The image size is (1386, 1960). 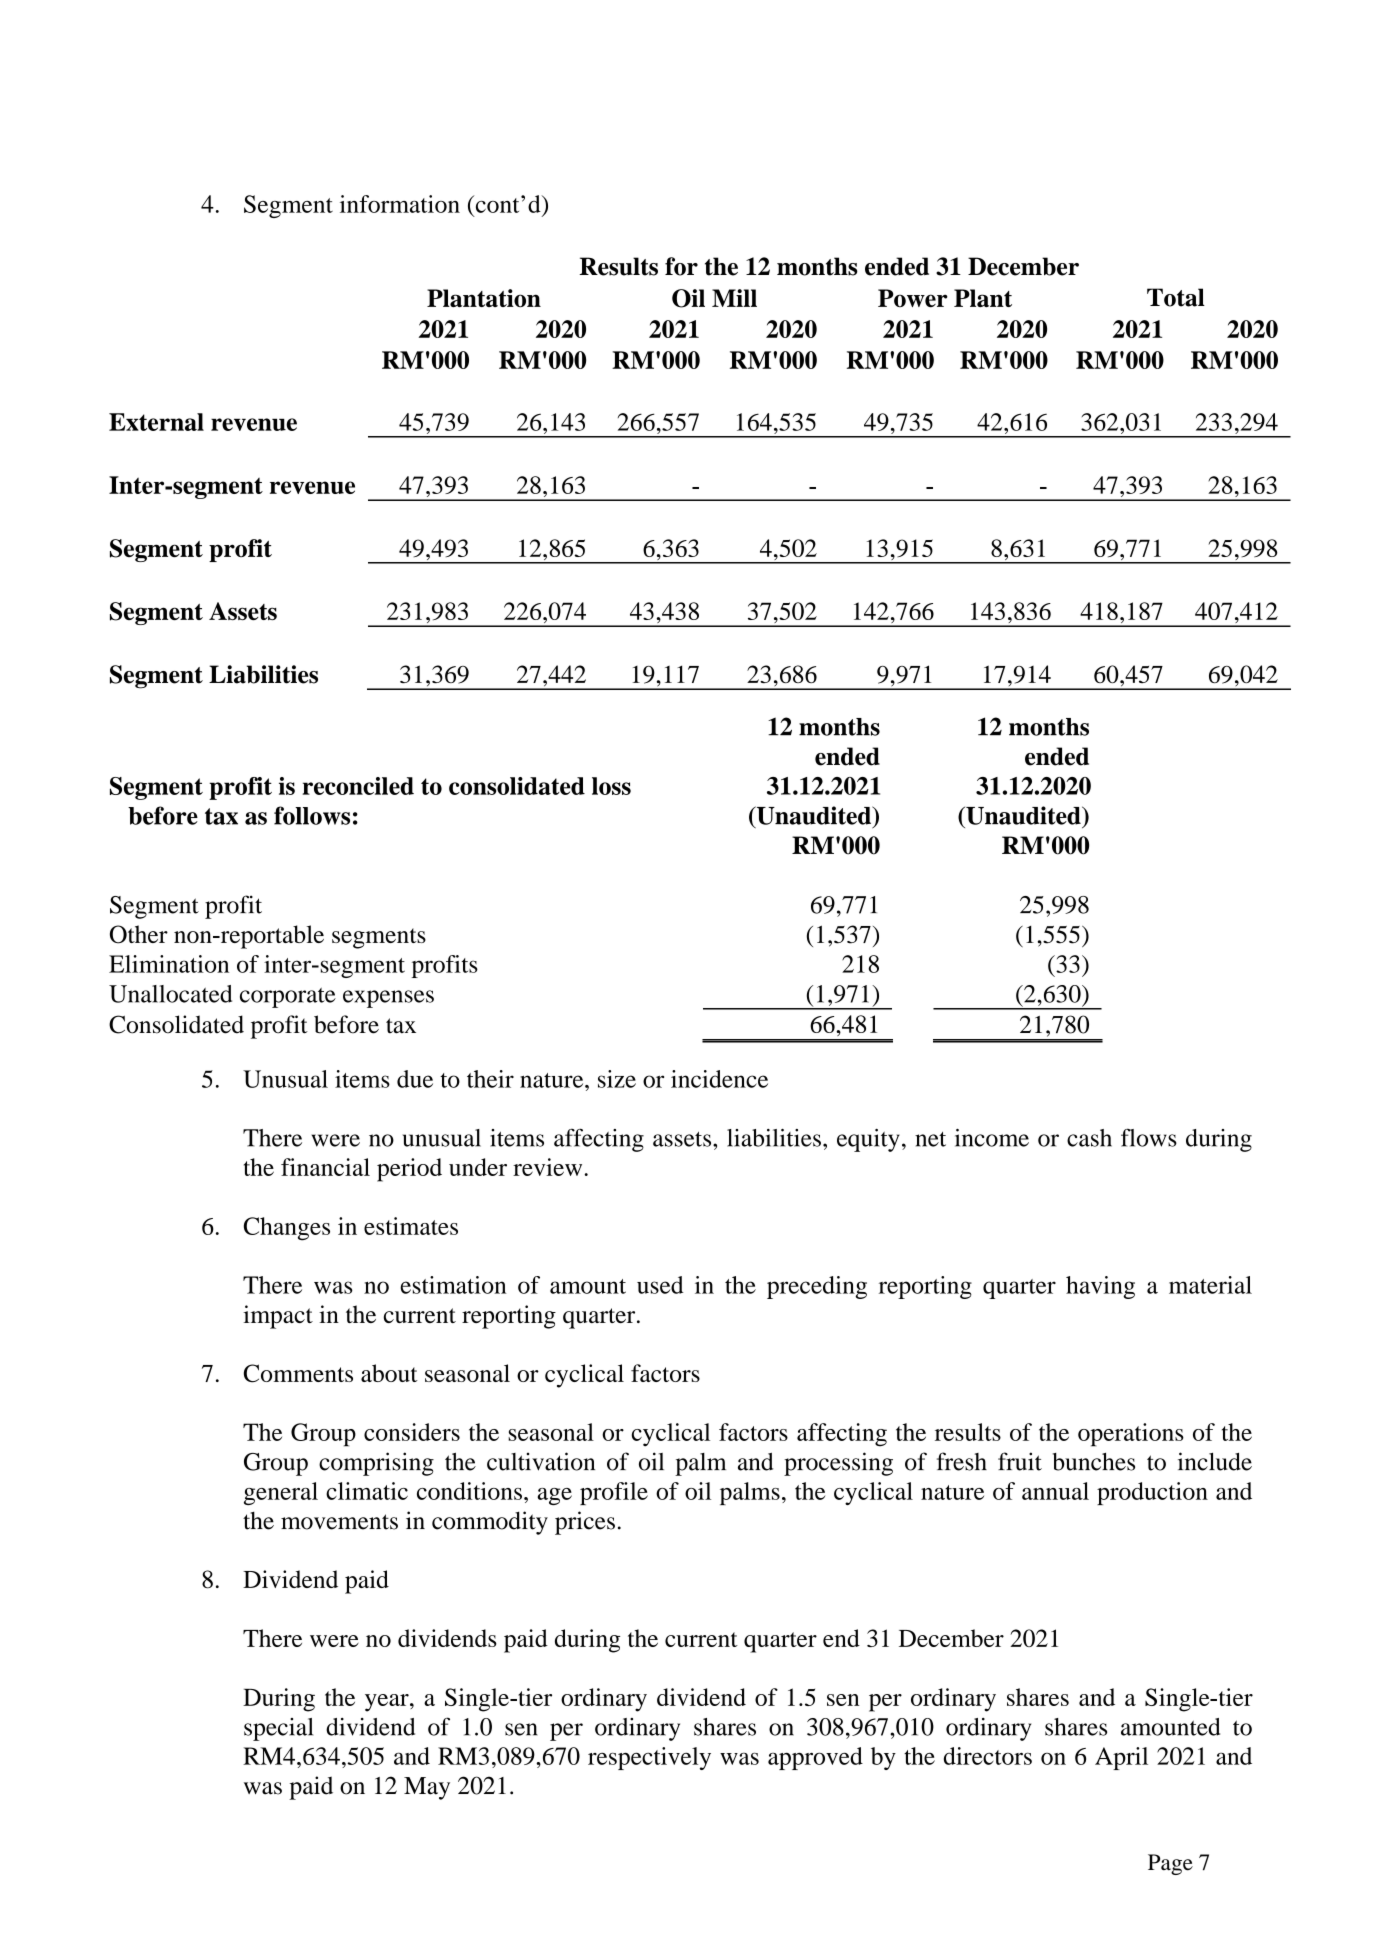 I want to click on special, so click(x=278, y=1729).
